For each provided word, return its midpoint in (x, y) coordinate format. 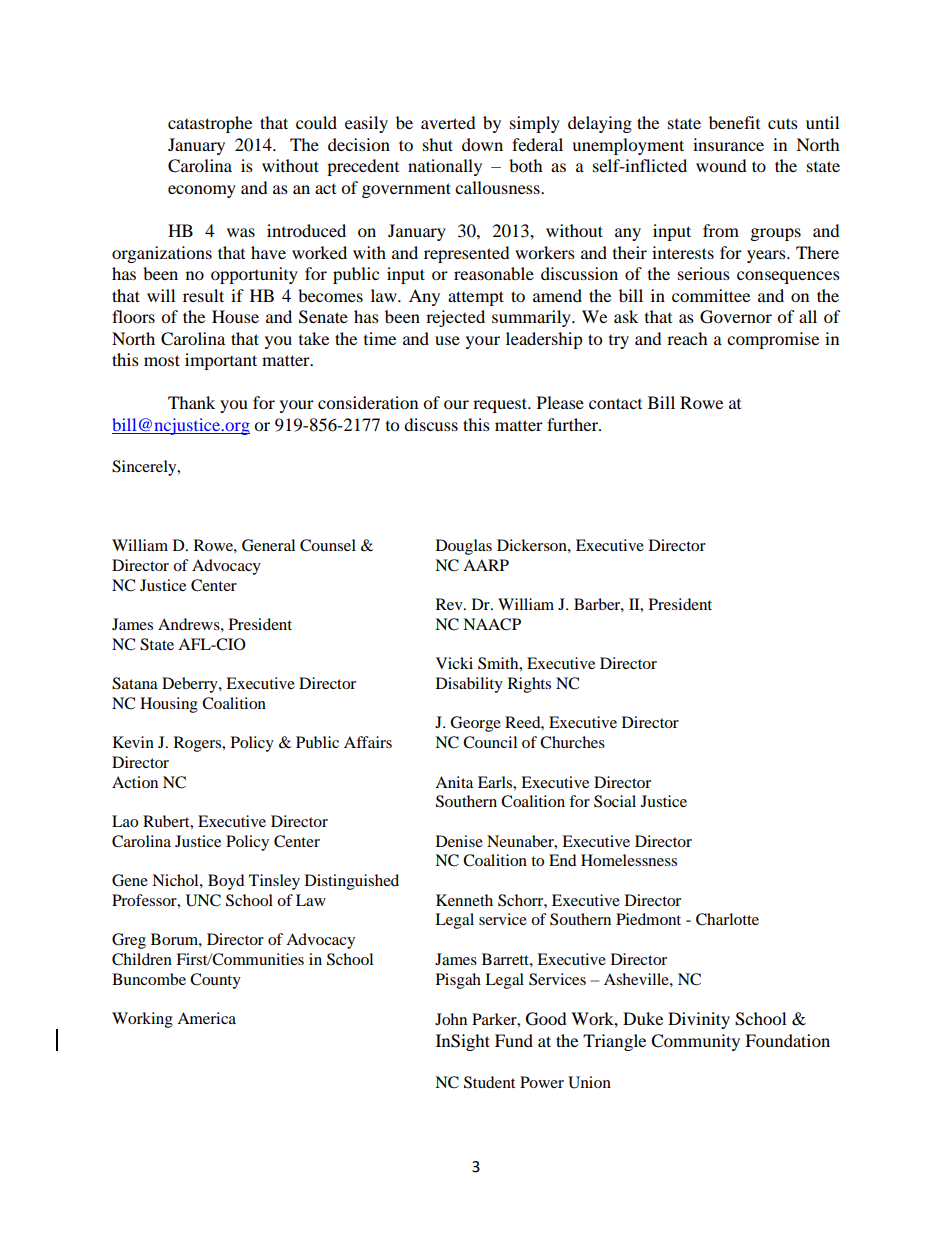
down (482, 144)
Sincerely (145, 468)
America (206, 1018)
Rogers (199, 744)
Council (490, 742)
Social (615, 801)
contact (615, 403)
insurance (728, 144)
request (501, 405)
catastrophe (210, 124)
